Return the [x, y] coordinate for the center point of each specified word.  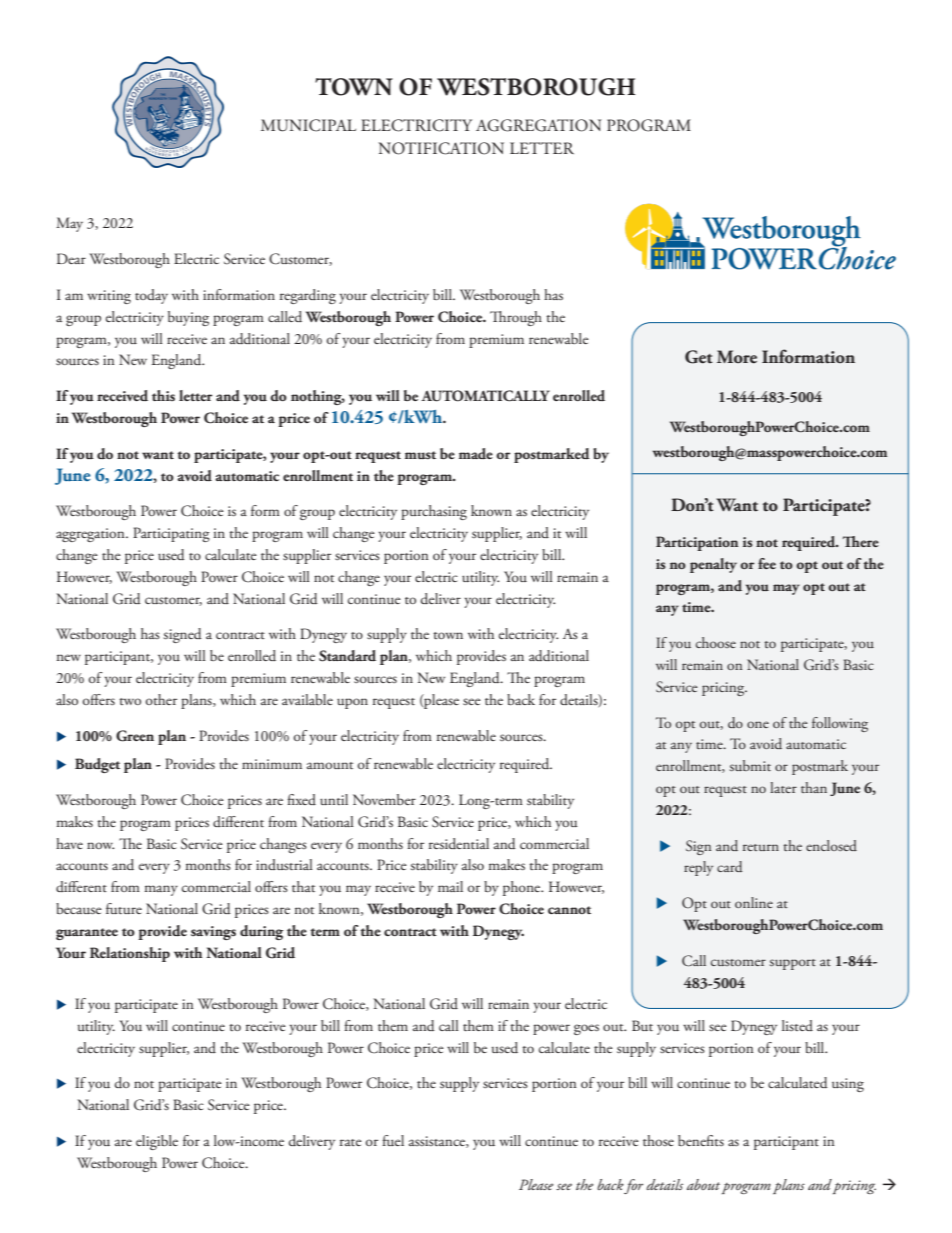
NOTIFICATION [441, 148]
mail [450, 886]
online [754, 902]
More [737, 357]
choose [716, 642]
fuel [393, 1140]
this [163, 395]
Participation [697, 543]
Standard [347, 656]
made [476, 454]
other [161, 699]
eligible [157, 1142]
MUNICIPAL [308, 125]
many [161, 890]
